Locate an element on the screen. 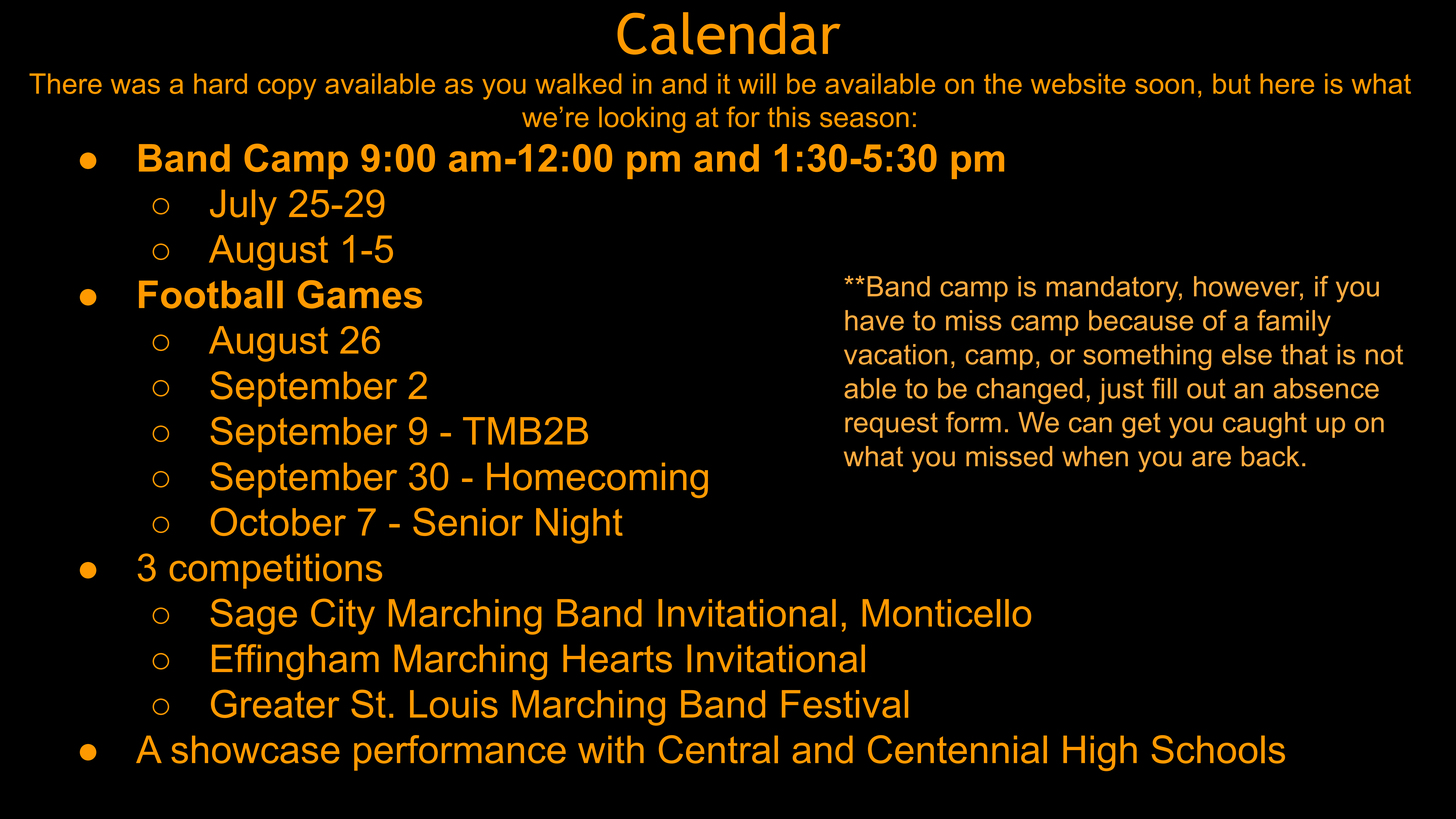 Image resolution: width=1456 pixels, height=819 pixels. showcase is located at coordinates (255, 749).
